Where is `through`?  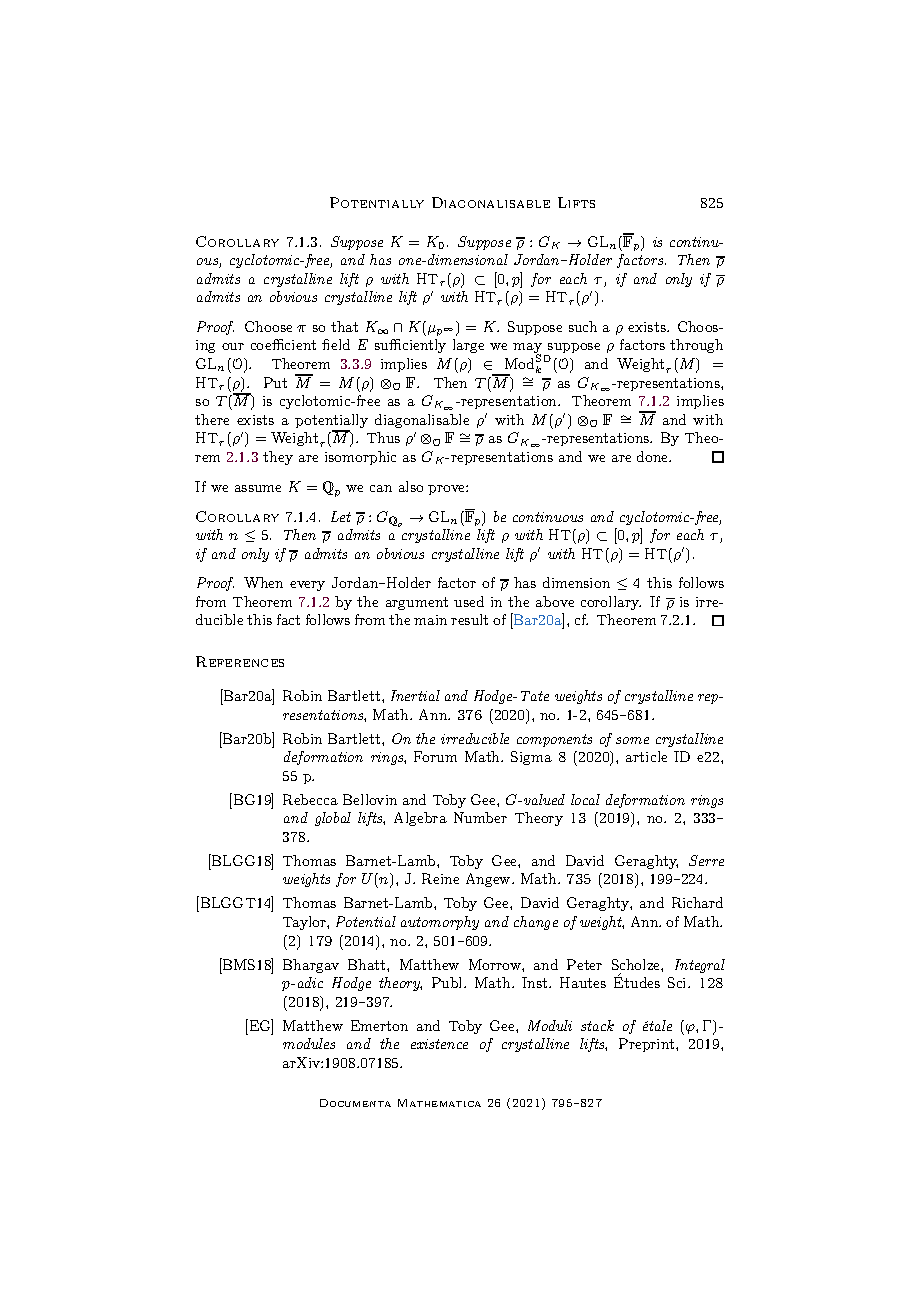 through is located at coordinates (696, 346).
